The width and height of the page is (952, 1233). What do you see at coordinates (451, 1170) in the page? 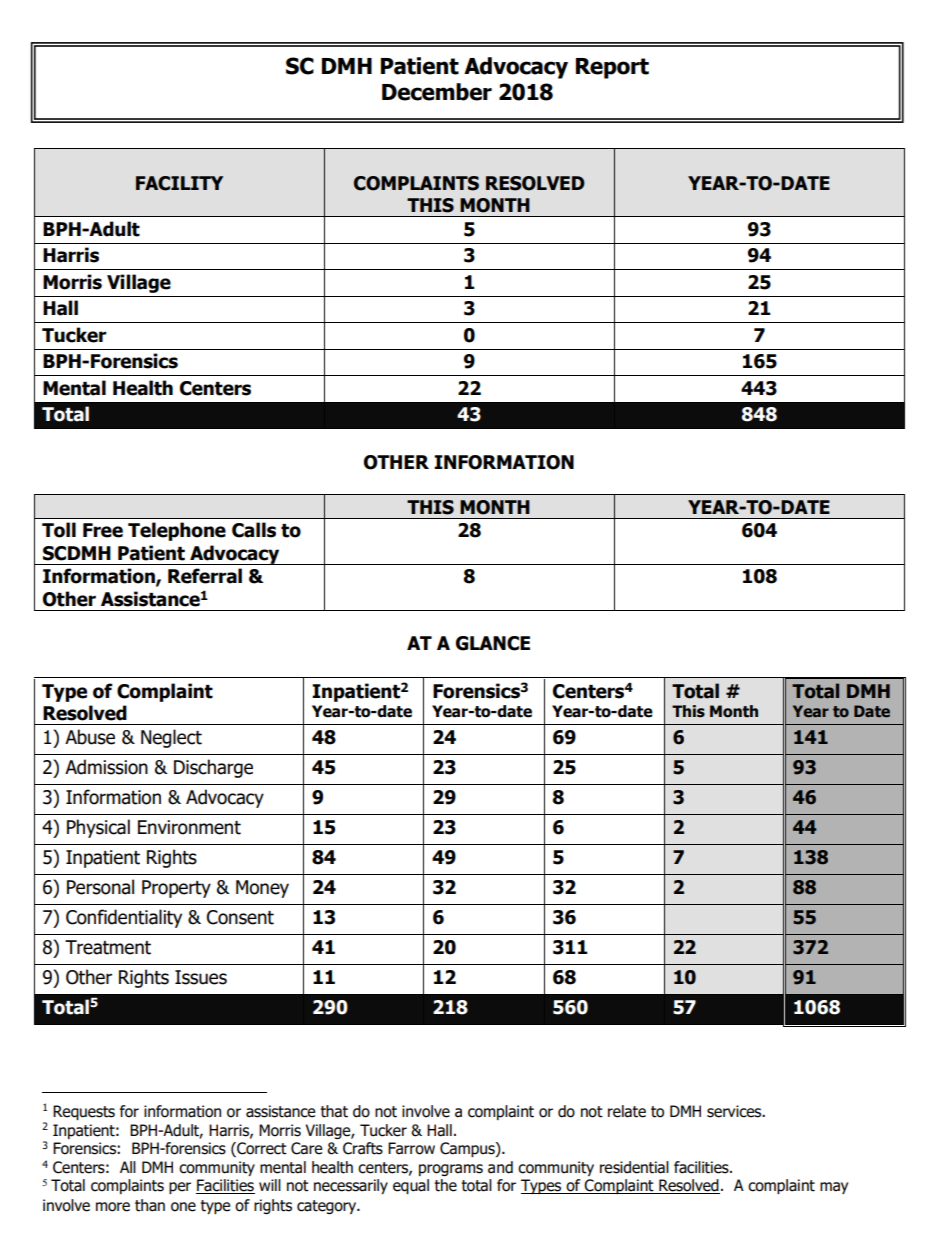
I see `programs` at bounding box center [451, 1170].
